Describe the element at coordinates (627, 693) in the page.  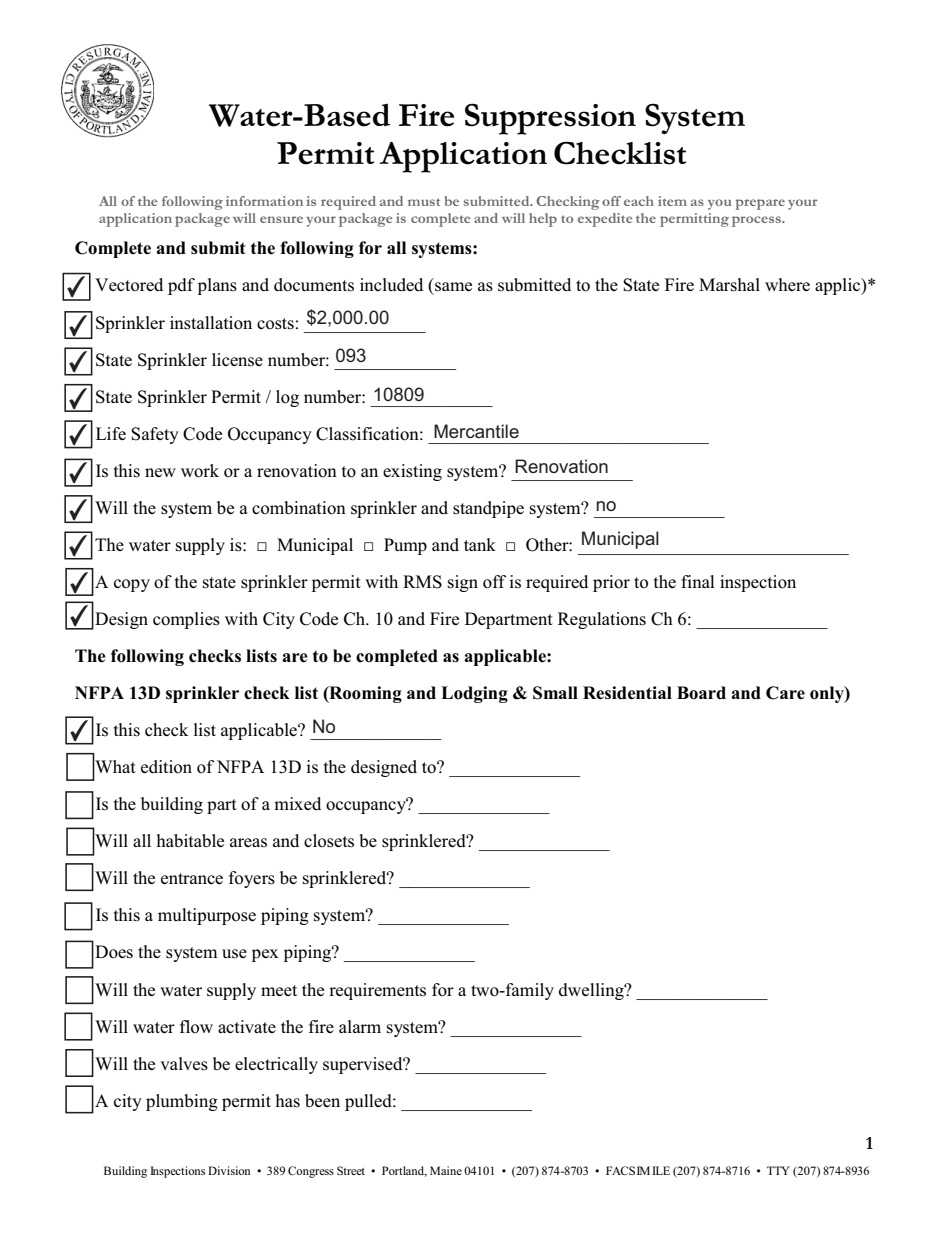
I see `Residential` at that location.
